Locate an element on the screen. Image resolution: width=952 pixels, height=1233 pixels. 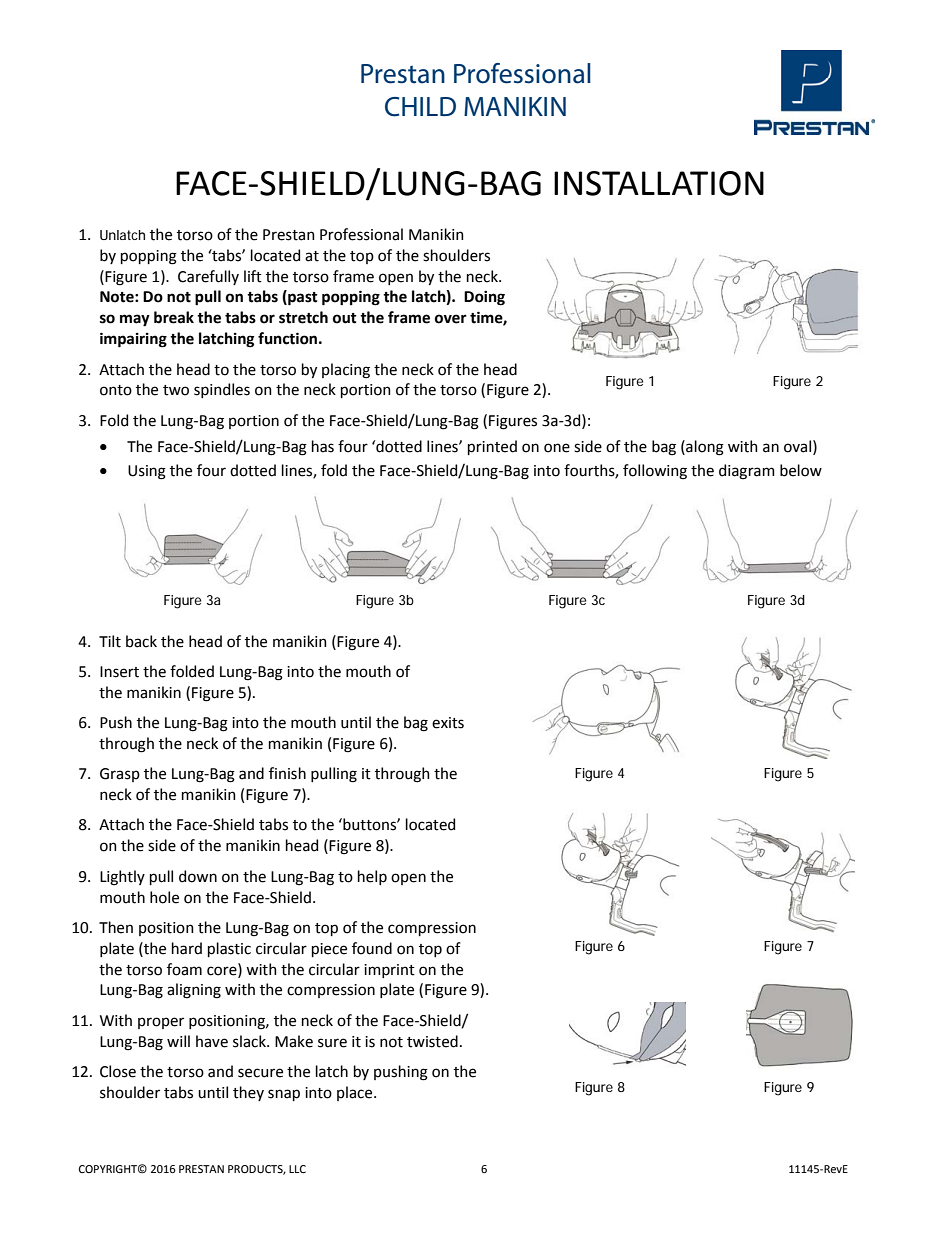
they is located at coordinates (248, 1093).
